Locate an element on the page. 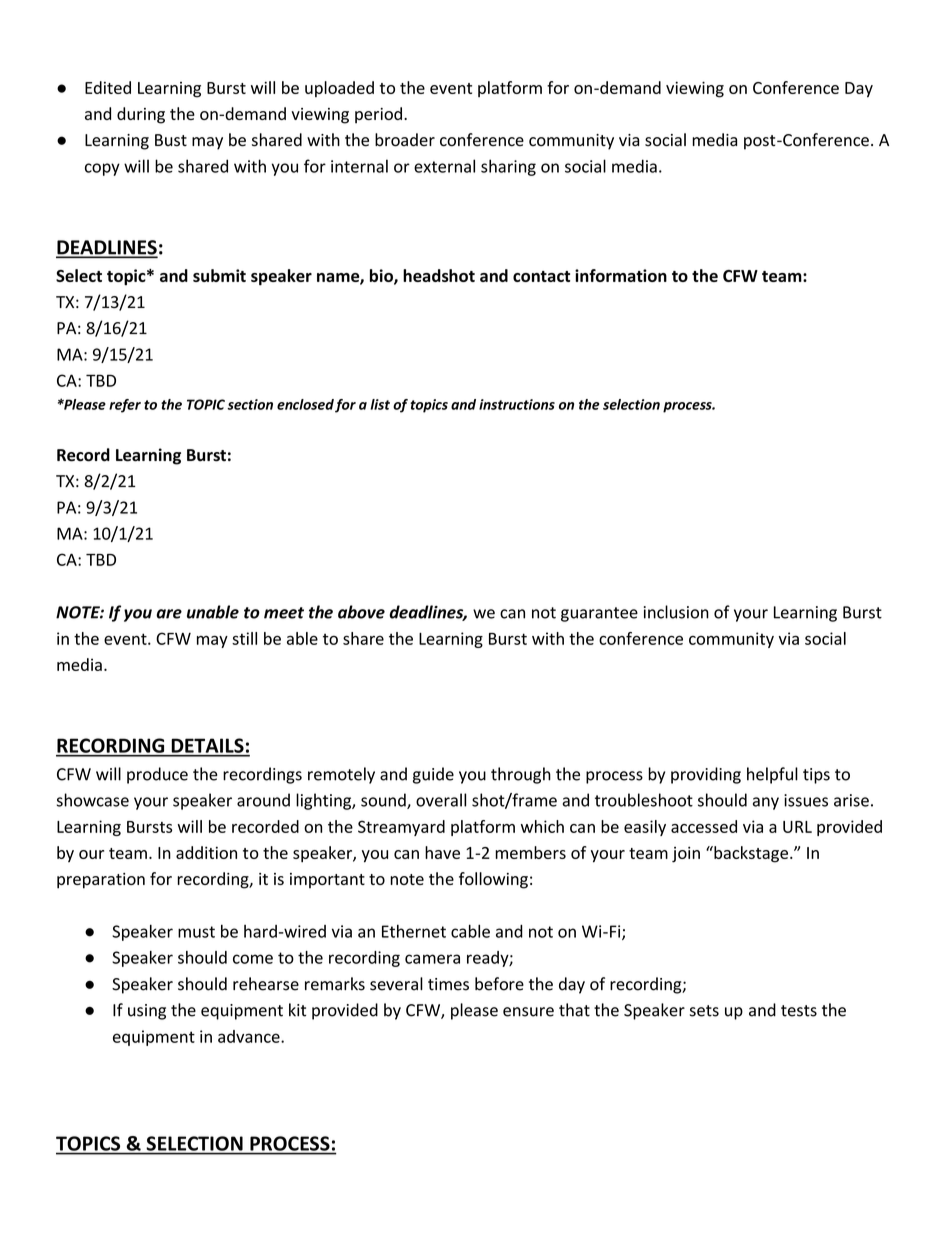 The image size is (952, 1233). broader is located at coordinates (405, 140).
